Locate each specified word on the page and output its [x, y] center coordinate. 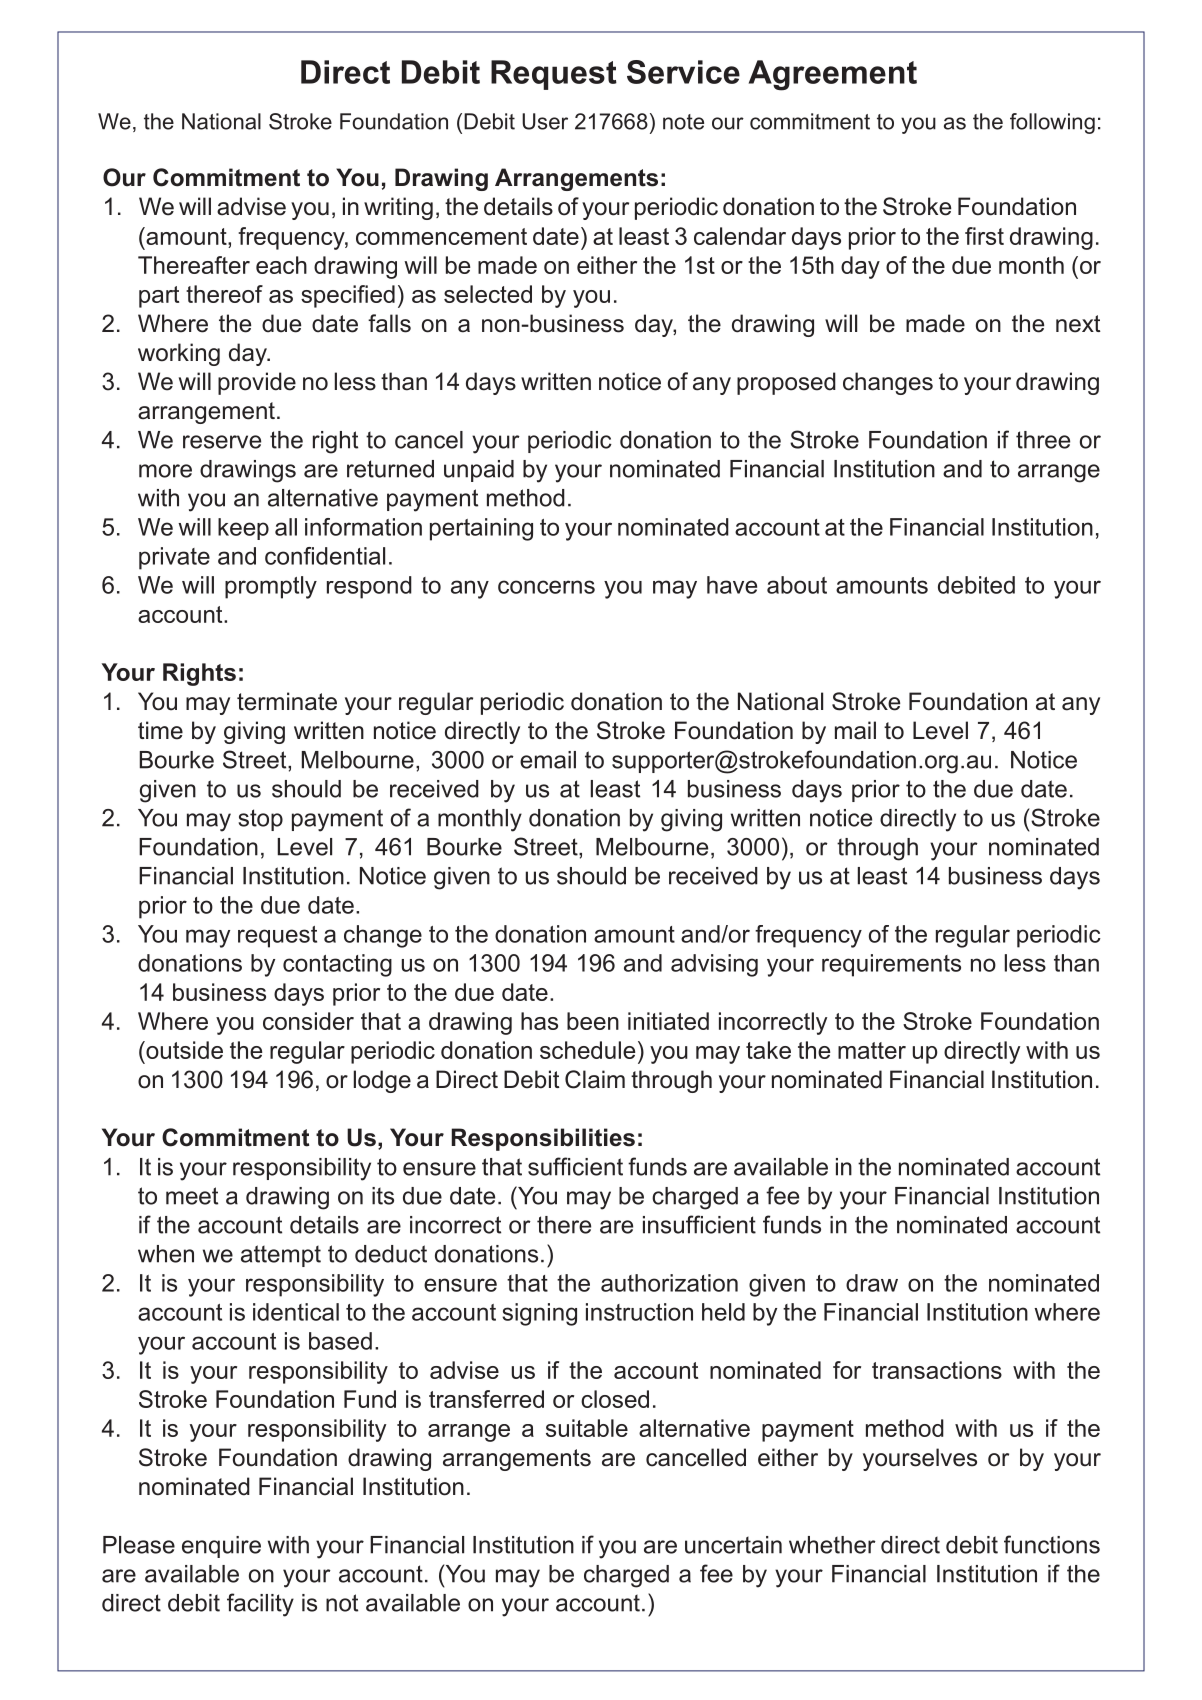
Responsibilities [543, 1139]
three [1043, 440]
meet [192, 1196]
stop [260, 820]
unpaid [479, 471]
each [281, 265]
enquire [221, 1547]
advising [714, 965]
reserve [222, 442]
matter [872, 1050]
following [1052, 123]
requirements [891, 965]
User [545, 121]
